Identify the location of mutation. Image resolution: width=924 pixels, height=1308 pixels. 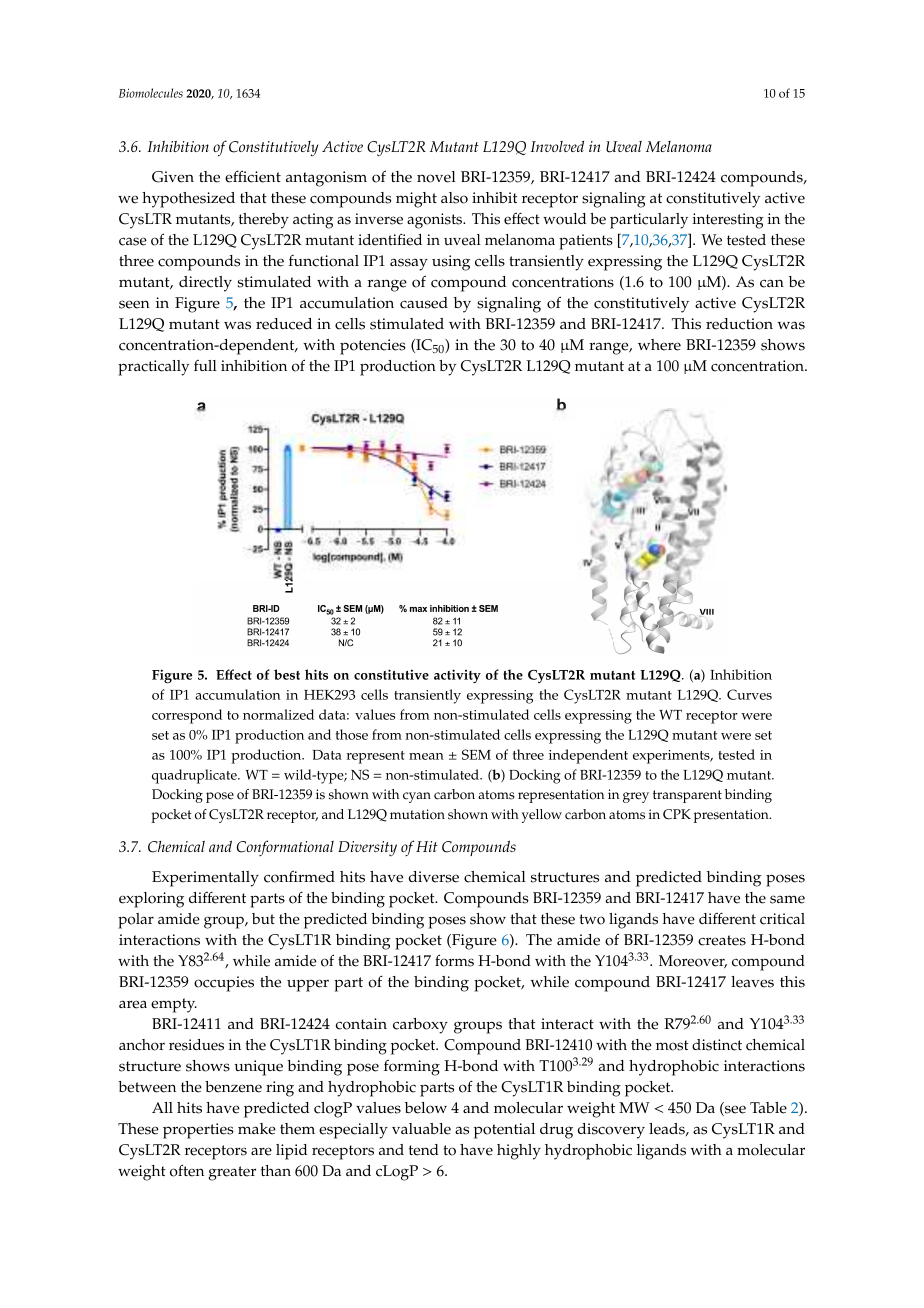
(417, 814).
